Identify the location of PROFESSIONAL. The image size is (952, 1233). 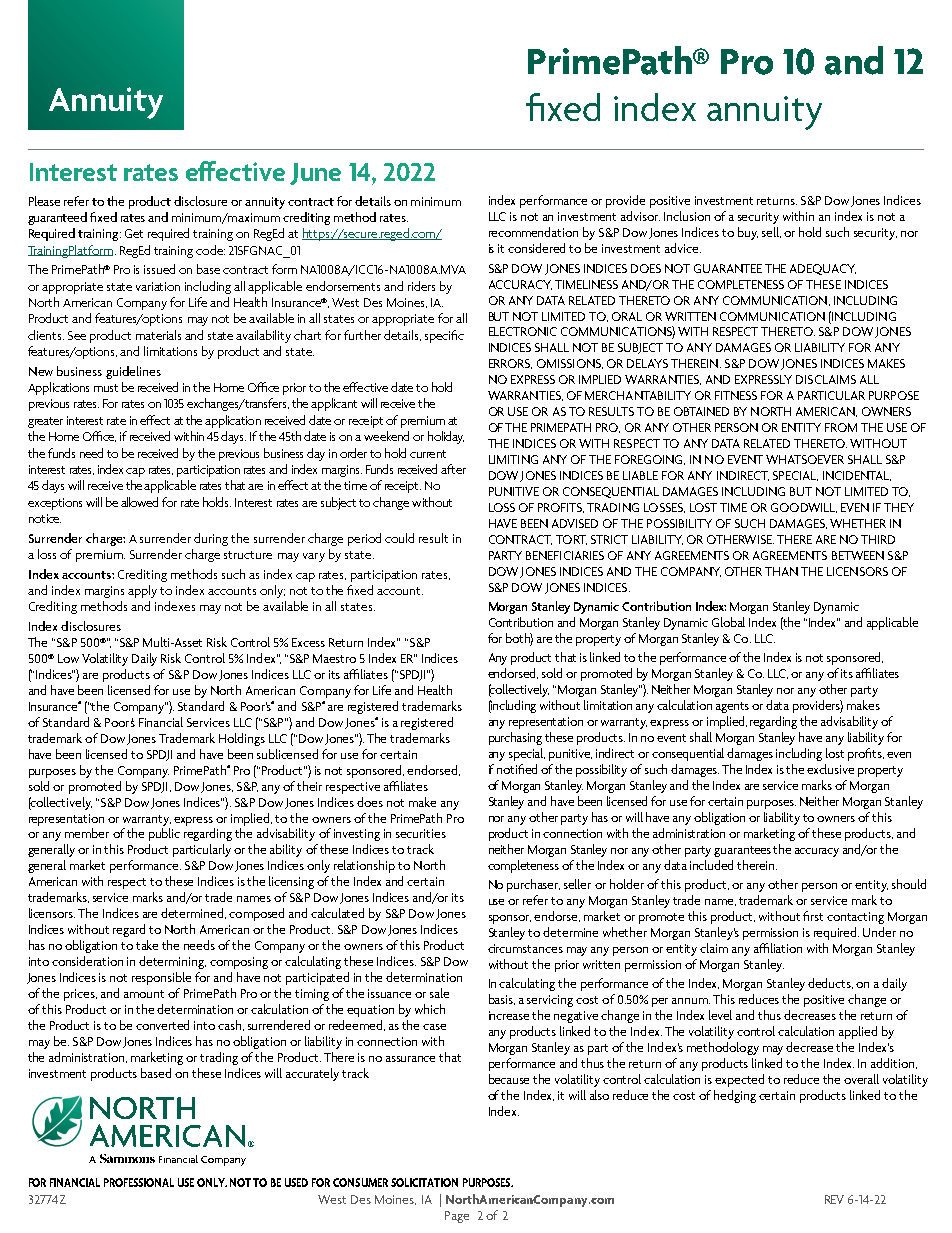
(139, 1182).
